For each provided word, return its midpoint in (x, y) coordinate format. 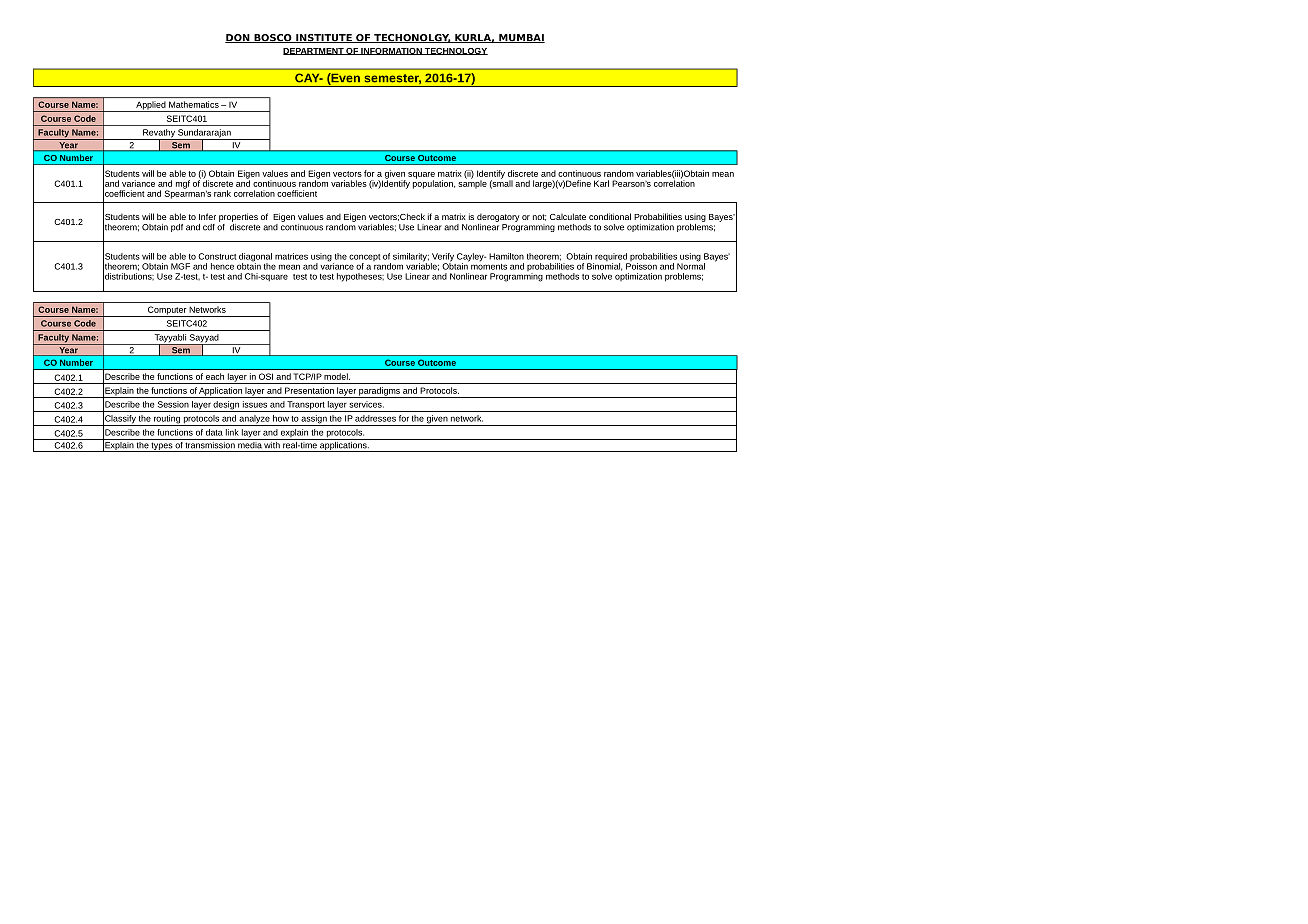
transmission (210, 444)
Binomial (604, 267)
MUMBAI (521, 38)
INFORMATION (391, 51)
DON (238, 38)
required (611, 258)
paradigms (379, 392)
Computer (167, 311)
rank (222, 193)
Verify (442, 258)
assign (314, 420)
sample (472, 183)
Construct (217, 256)
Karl (601, 183)
